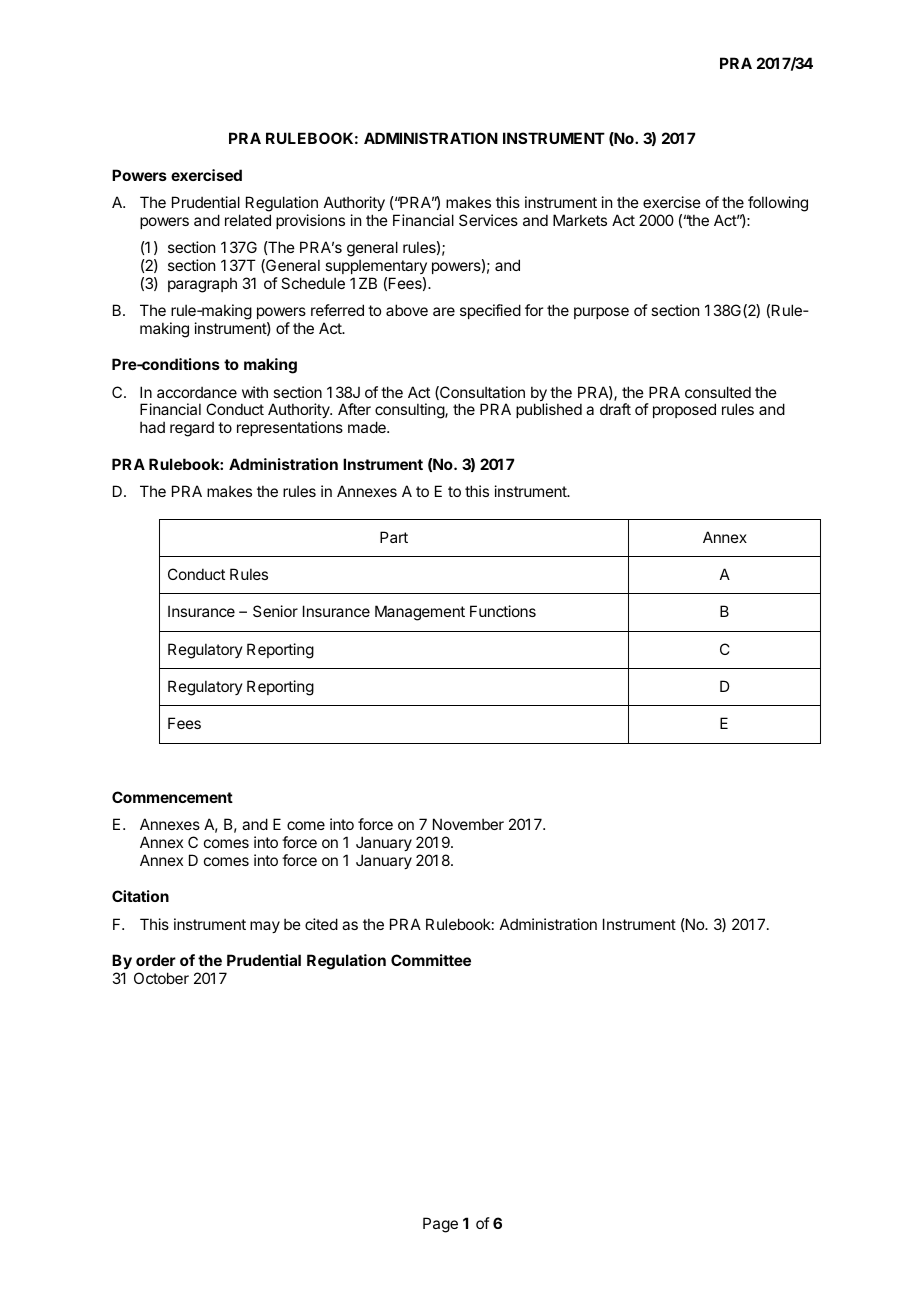  What do you see at coordinates (410, 412) in the screenshot?
I see `consulting` at bounding box center [410, 412].
